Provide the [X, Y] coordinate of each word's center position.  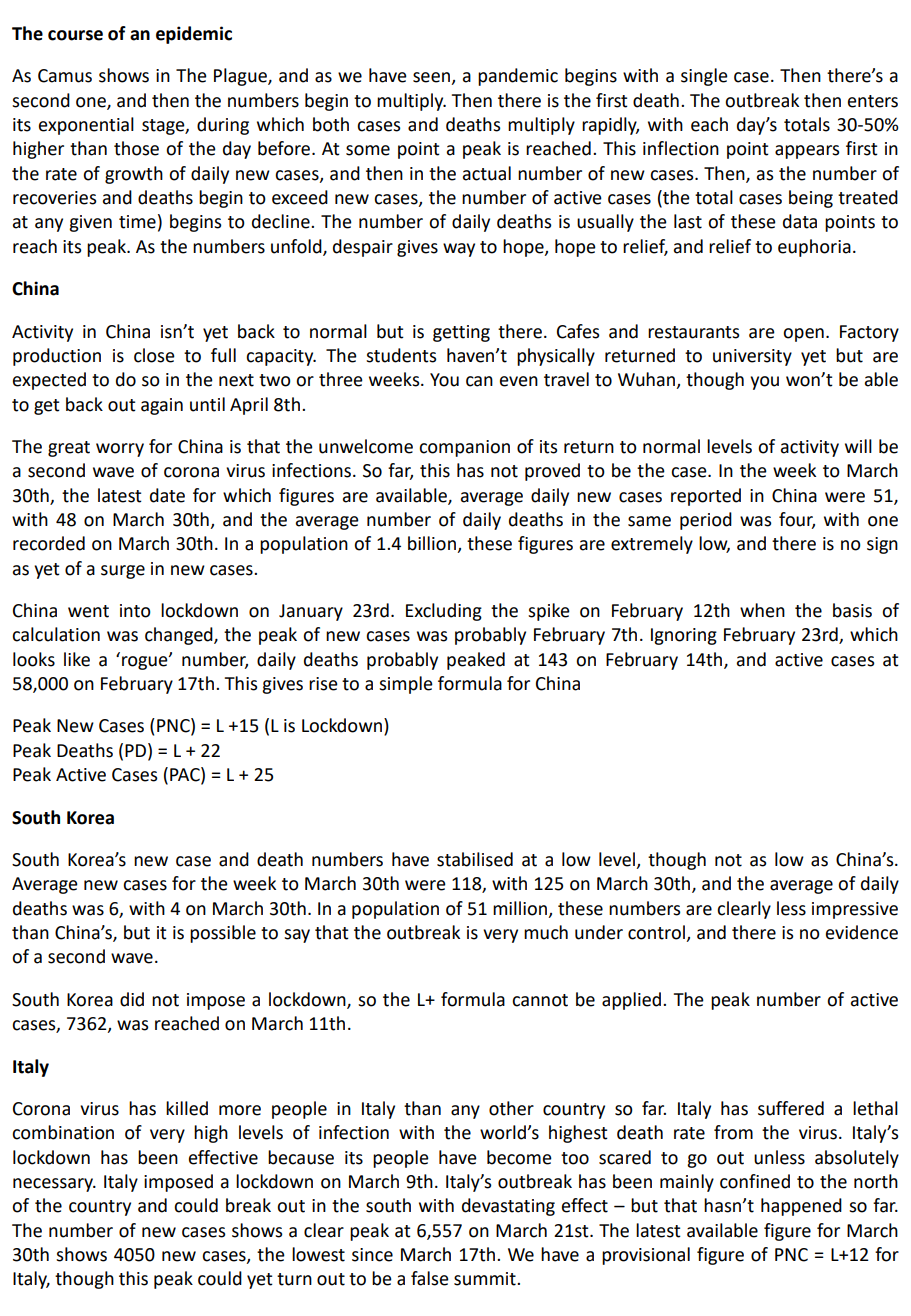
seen [432, 78]
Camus [65, 76]
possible [223, 934]
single [704, 77]
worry [120, 450]
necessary [54, 1185]
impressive [855, 910]
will [858, 446]
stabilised [475, 859]
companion [464, 448]
